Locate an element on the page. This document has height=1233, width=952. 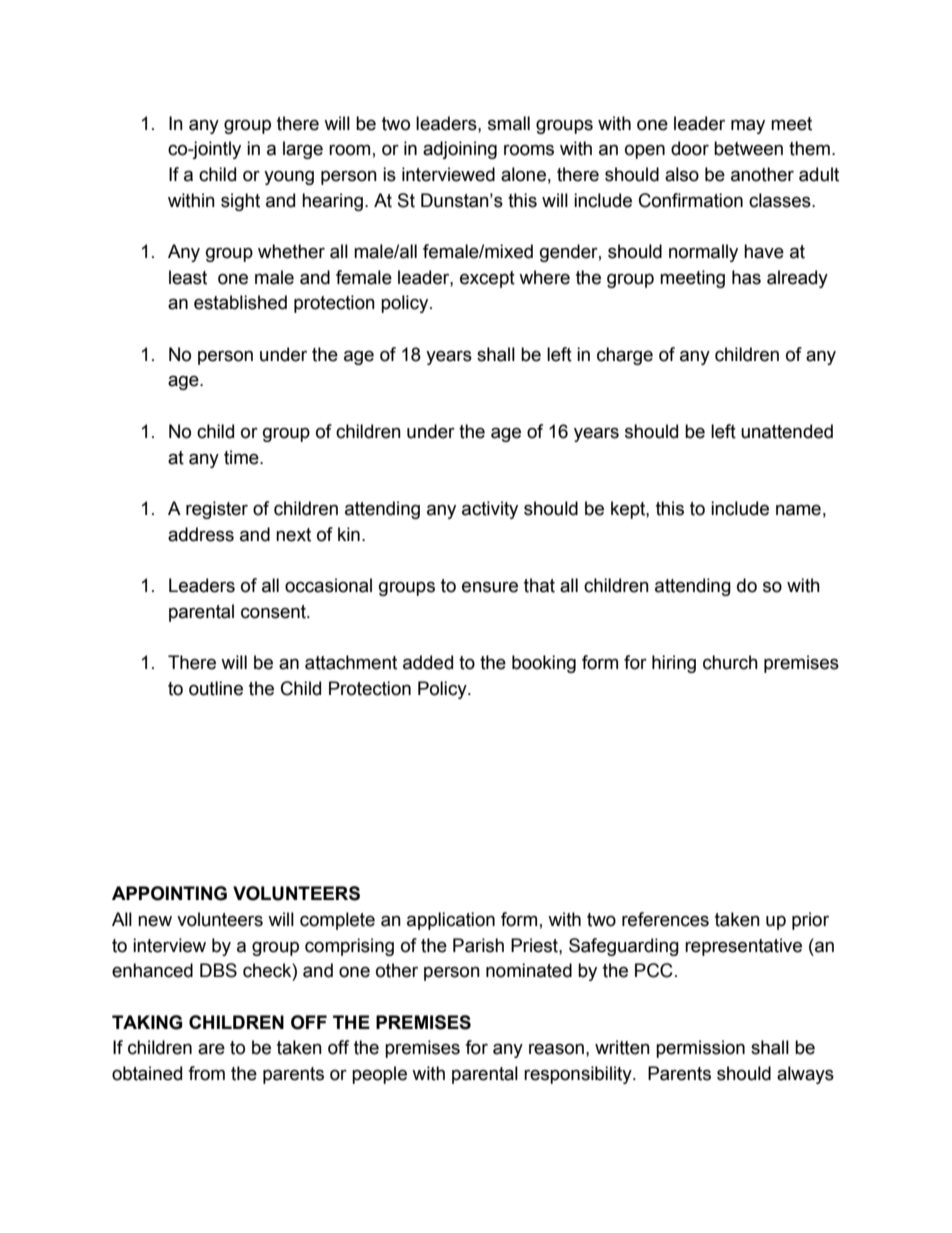
young is located at coordinates (289, 177).
